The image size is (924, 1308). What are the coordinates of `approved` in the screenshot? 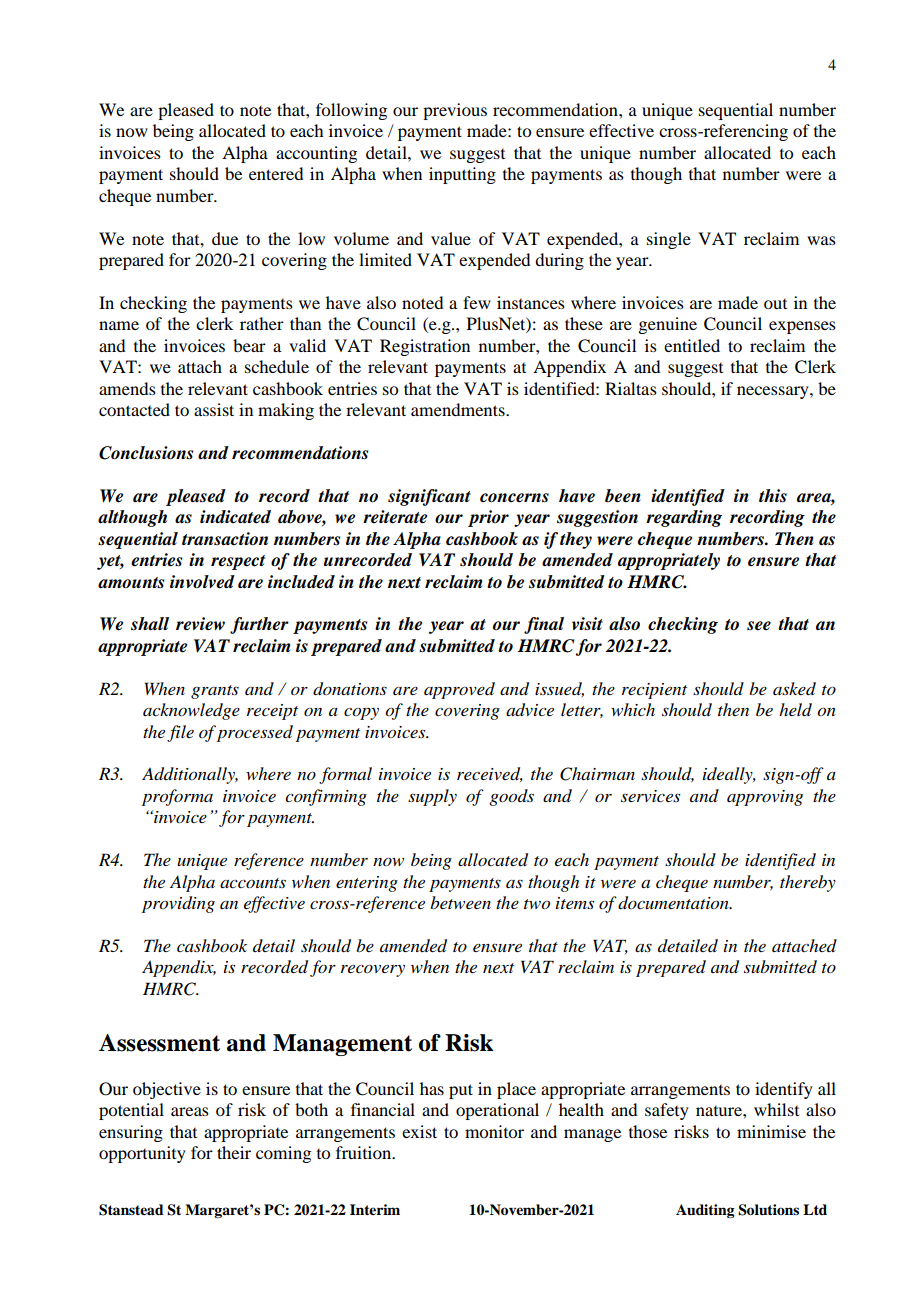 It's located at (459, 690).
